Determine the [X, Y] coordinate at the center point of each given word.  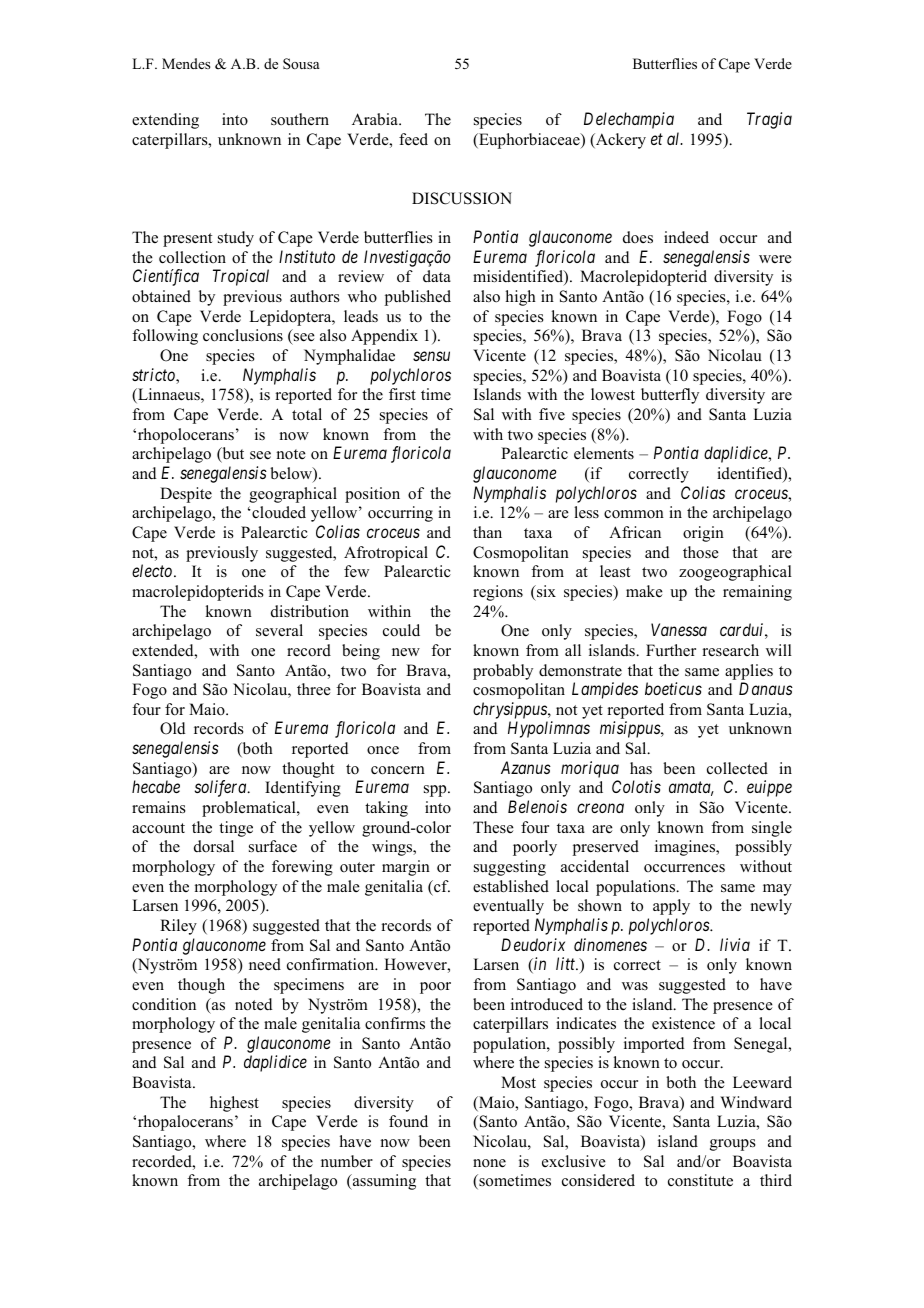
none [489, 1163]
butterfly [670, 396]
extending [165, 121]
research [730, 650]
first [402, 394]
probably [503, 672]
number [347, 1161]
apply [671, 907]
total [307, 414]
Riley [178, 927]
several [279, 630]
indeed [686, 237]
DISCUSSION [462, 198]
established [511, 886]
